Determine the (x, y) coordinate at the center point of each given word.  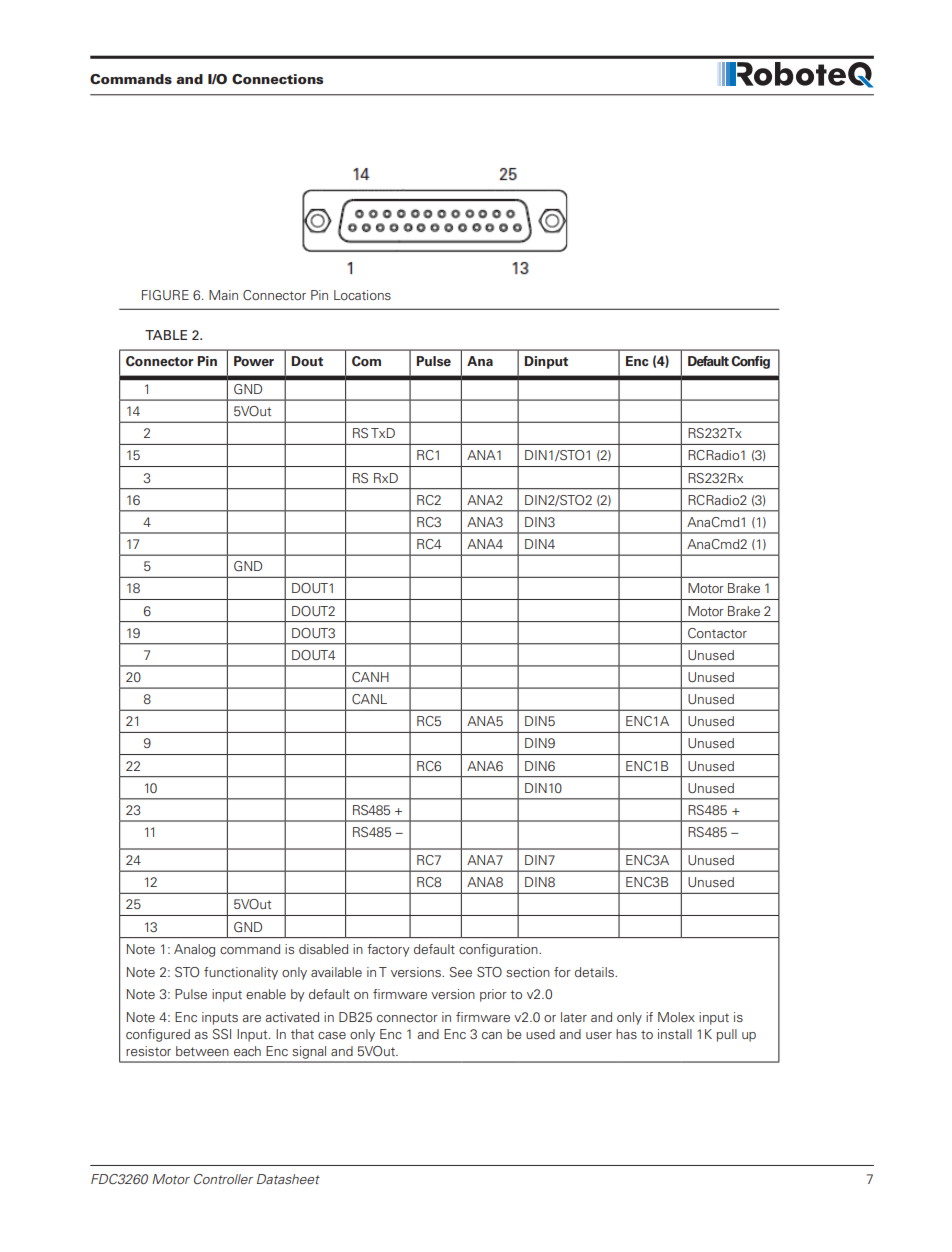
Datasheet (288, 1179)
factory (388, 950)
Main (223, 295)
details (595, 972)
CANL (369, 699)
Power (254, 361)
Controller (223, 1179)
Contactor (717, 633)
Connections (277, 79)
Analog (194, 950)
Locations (362, 295)
